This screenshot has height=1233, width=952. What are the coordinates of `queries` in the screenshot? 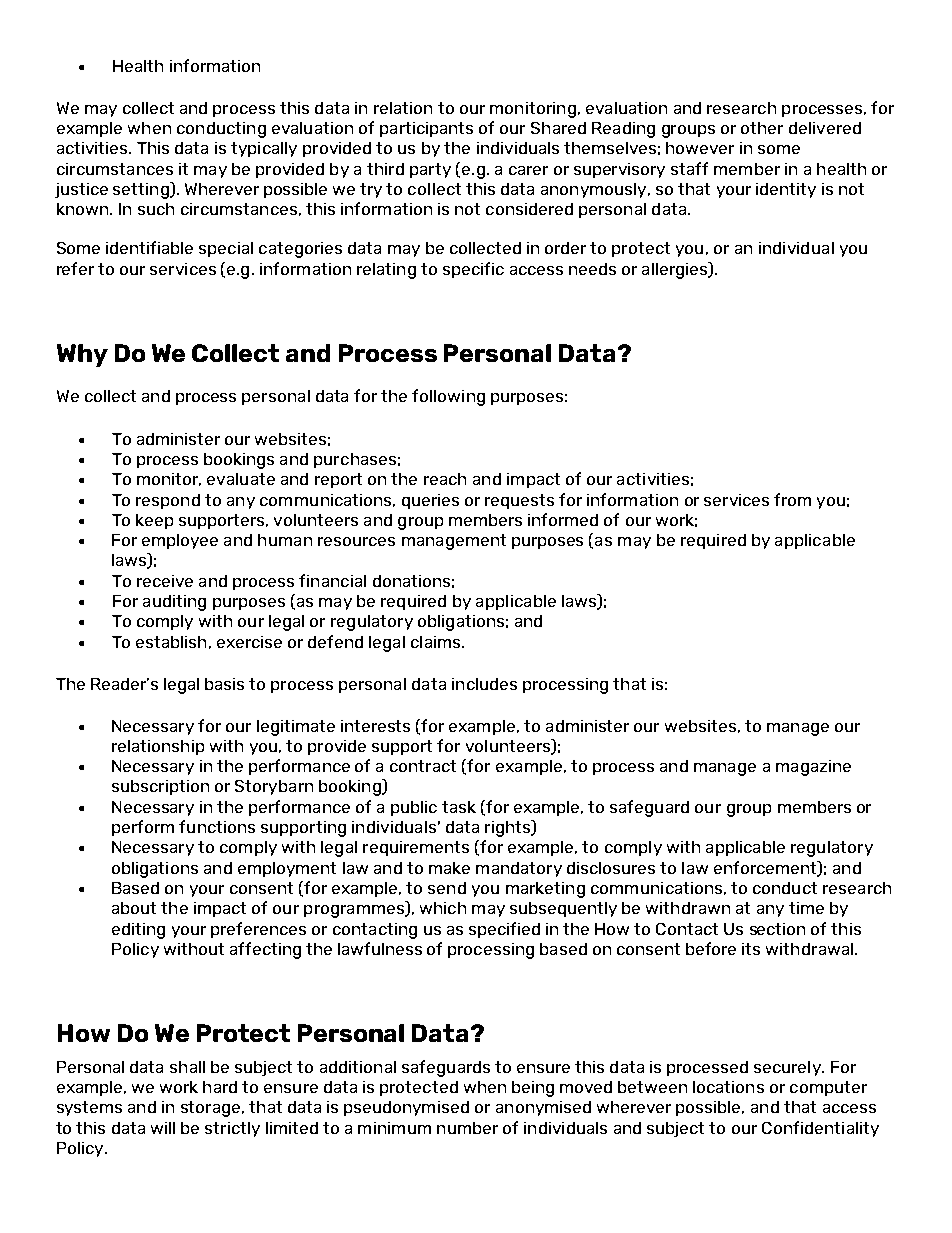 It's located at (430, 501).
